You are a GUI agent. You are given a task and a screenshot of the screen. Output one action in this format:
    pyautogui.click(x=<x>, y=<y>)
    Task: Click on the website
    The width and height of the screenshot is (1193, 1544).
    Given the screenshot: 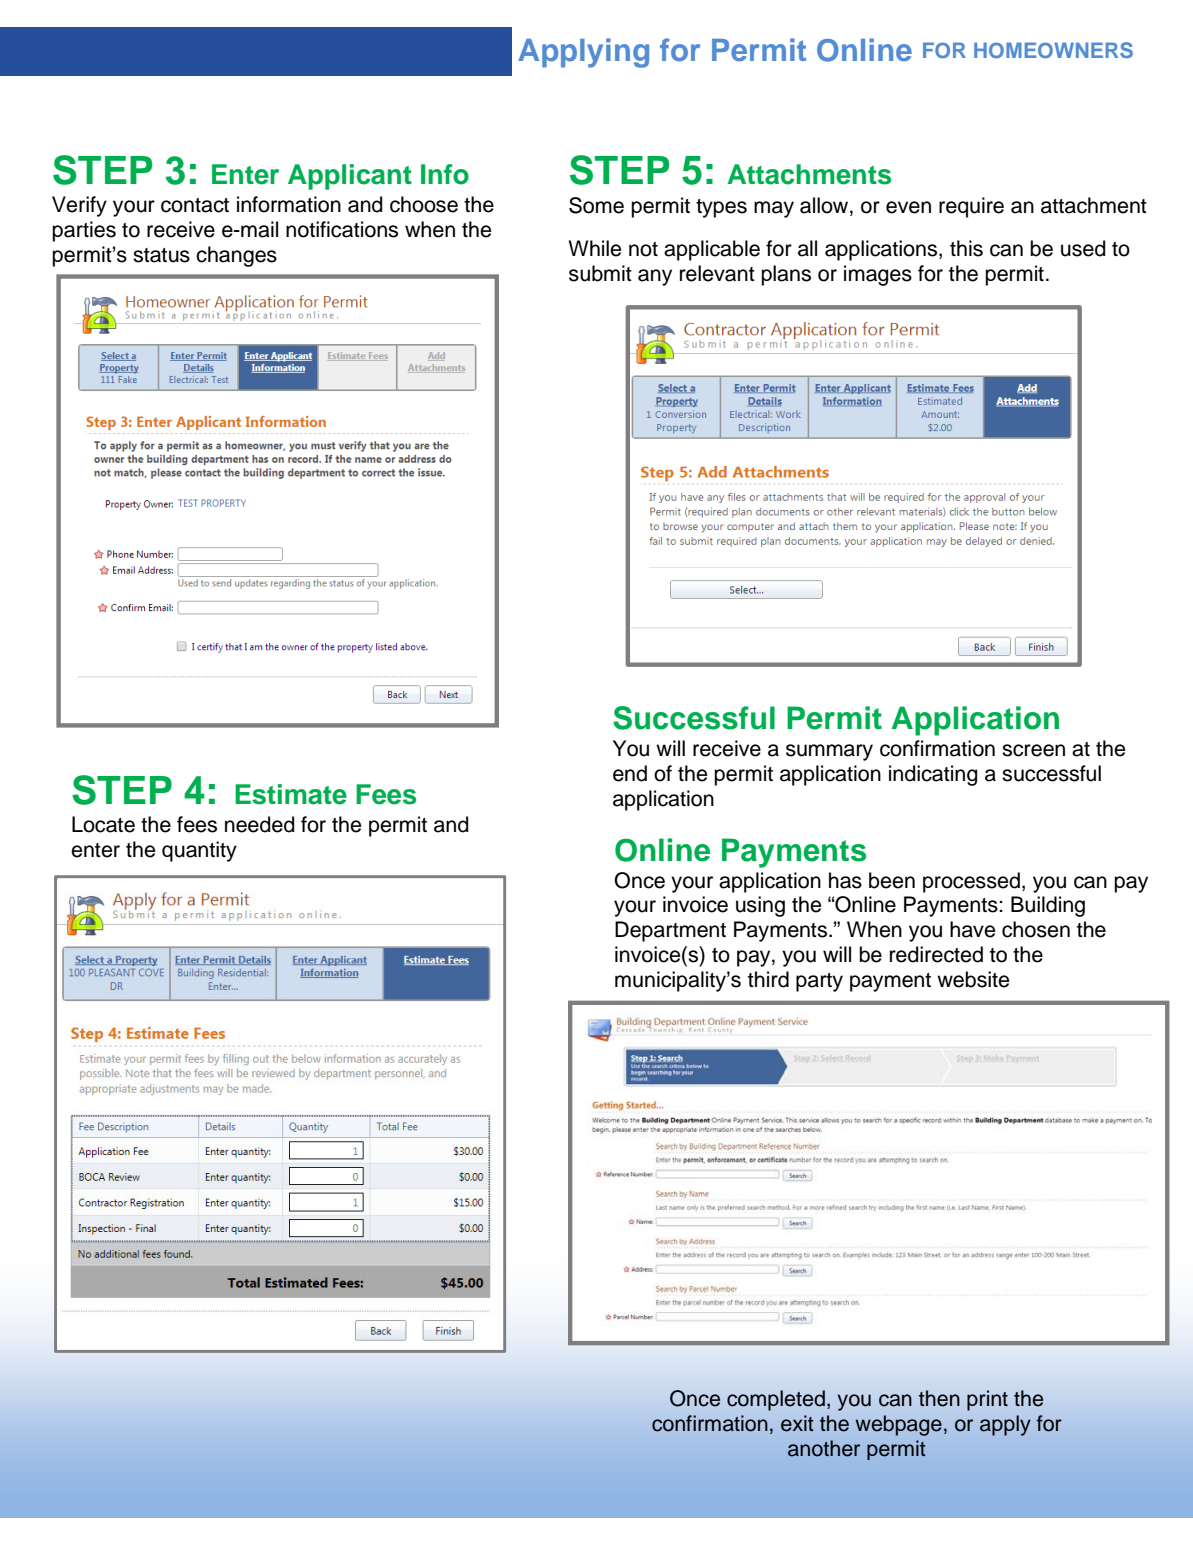 What is the action you would take?
    pyautogui.click(x=973, y=979)
